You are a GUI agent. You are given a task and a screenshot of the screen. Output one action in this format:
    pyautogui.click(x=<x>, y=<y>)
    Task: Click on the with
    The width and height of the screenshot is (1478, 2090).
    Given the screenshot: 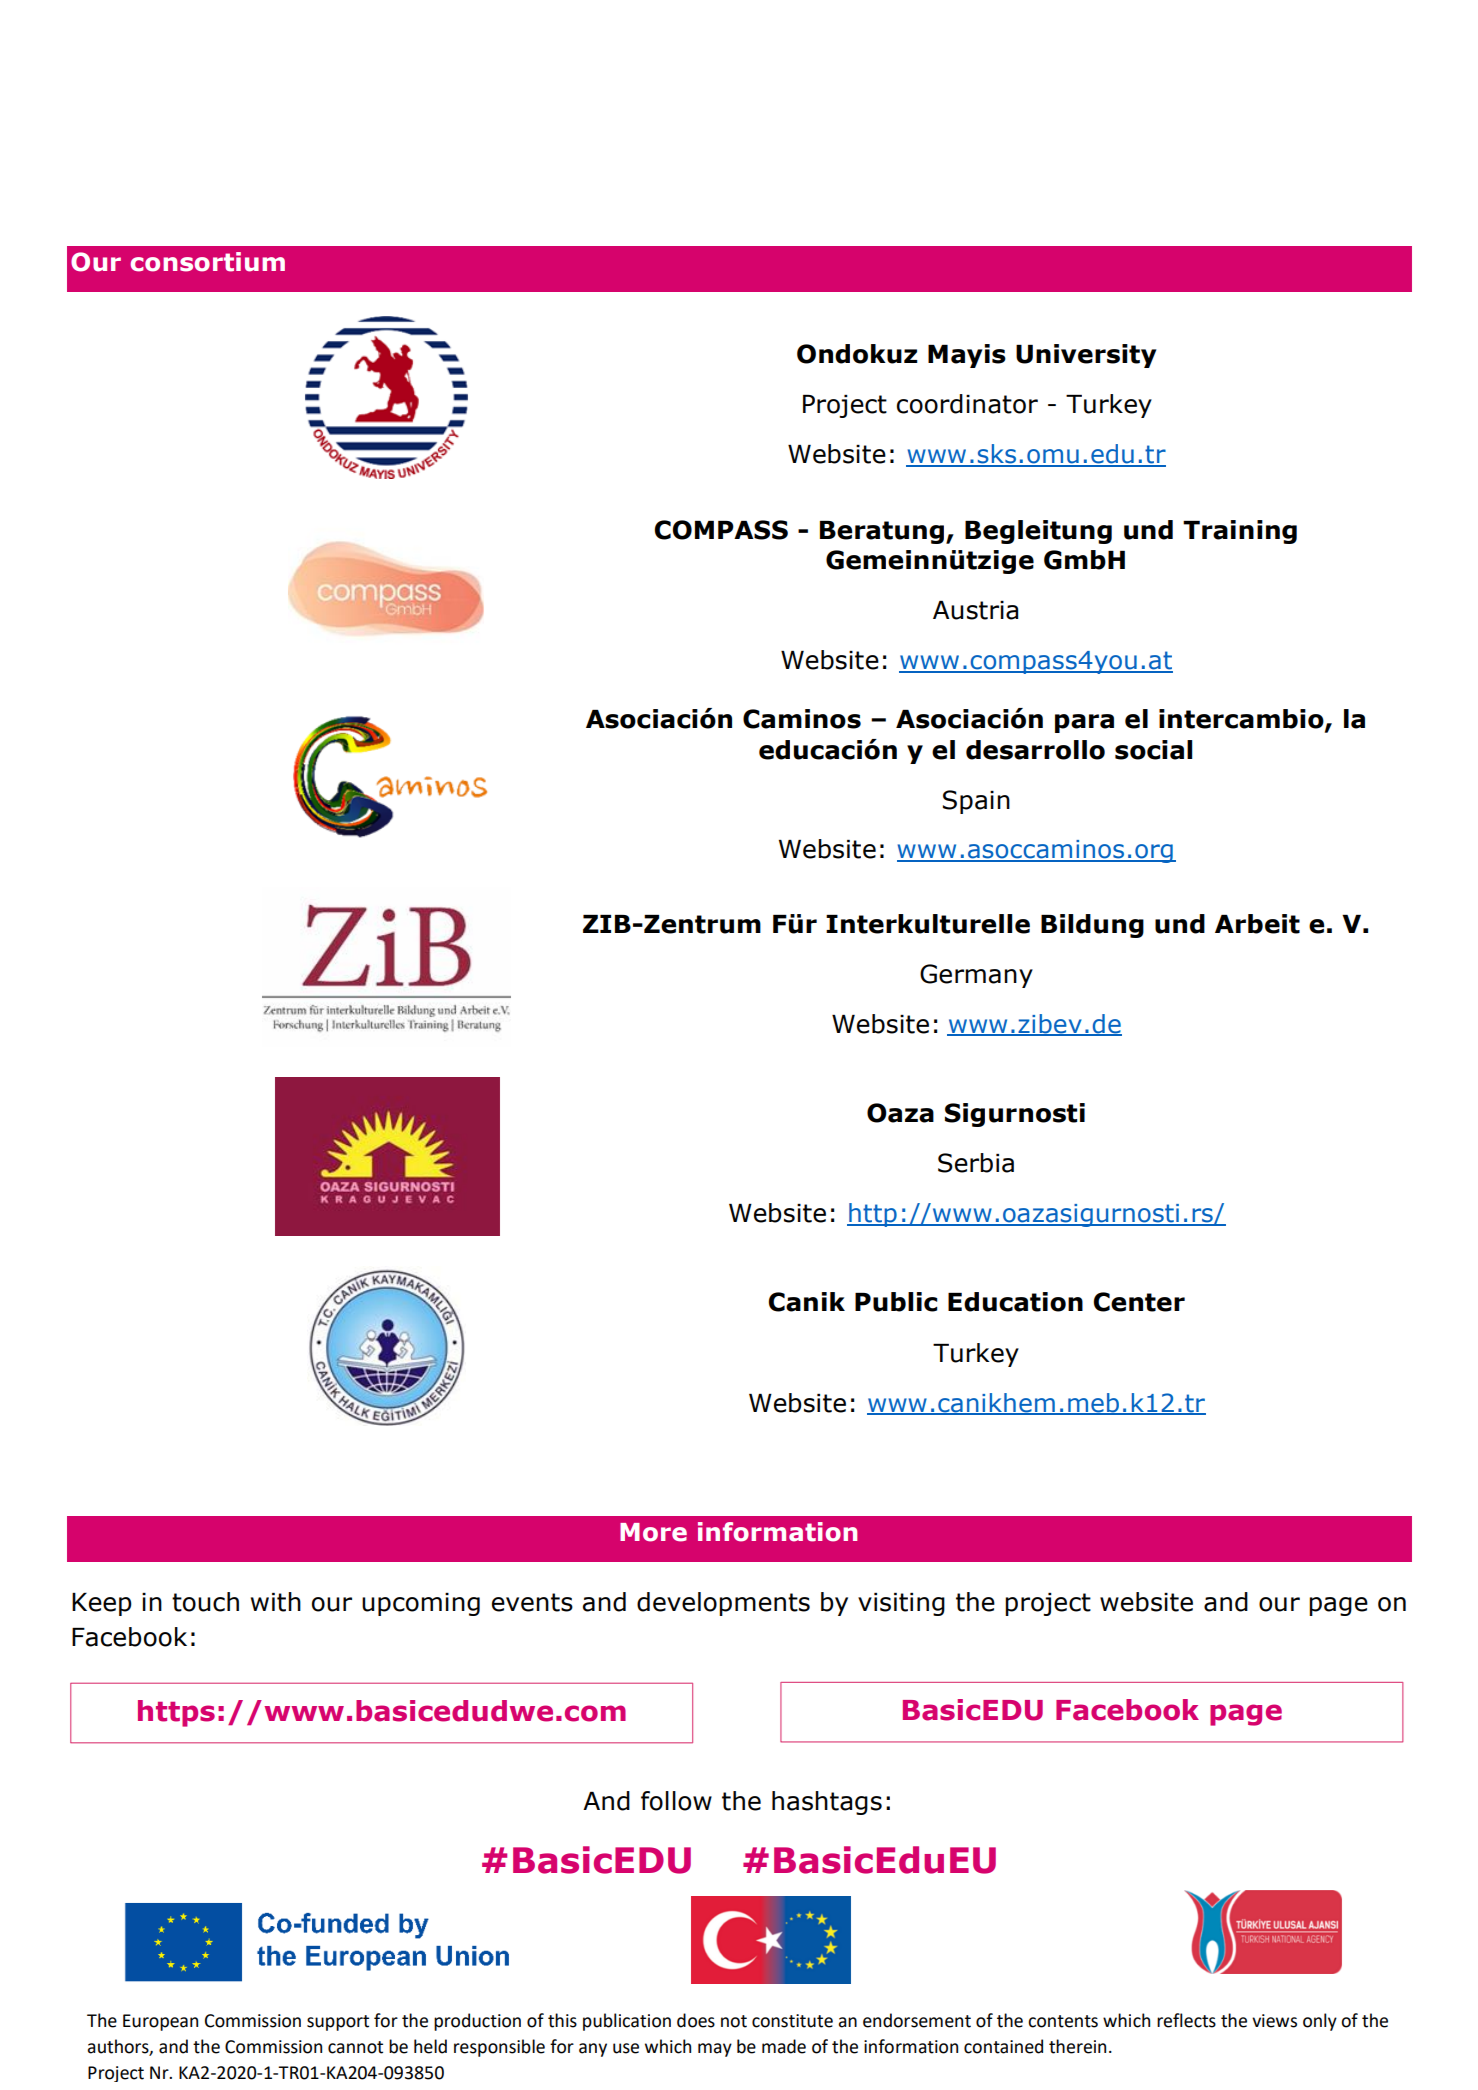 What is the action you would take?
    pyautogui.click(x=276, y=1602)
